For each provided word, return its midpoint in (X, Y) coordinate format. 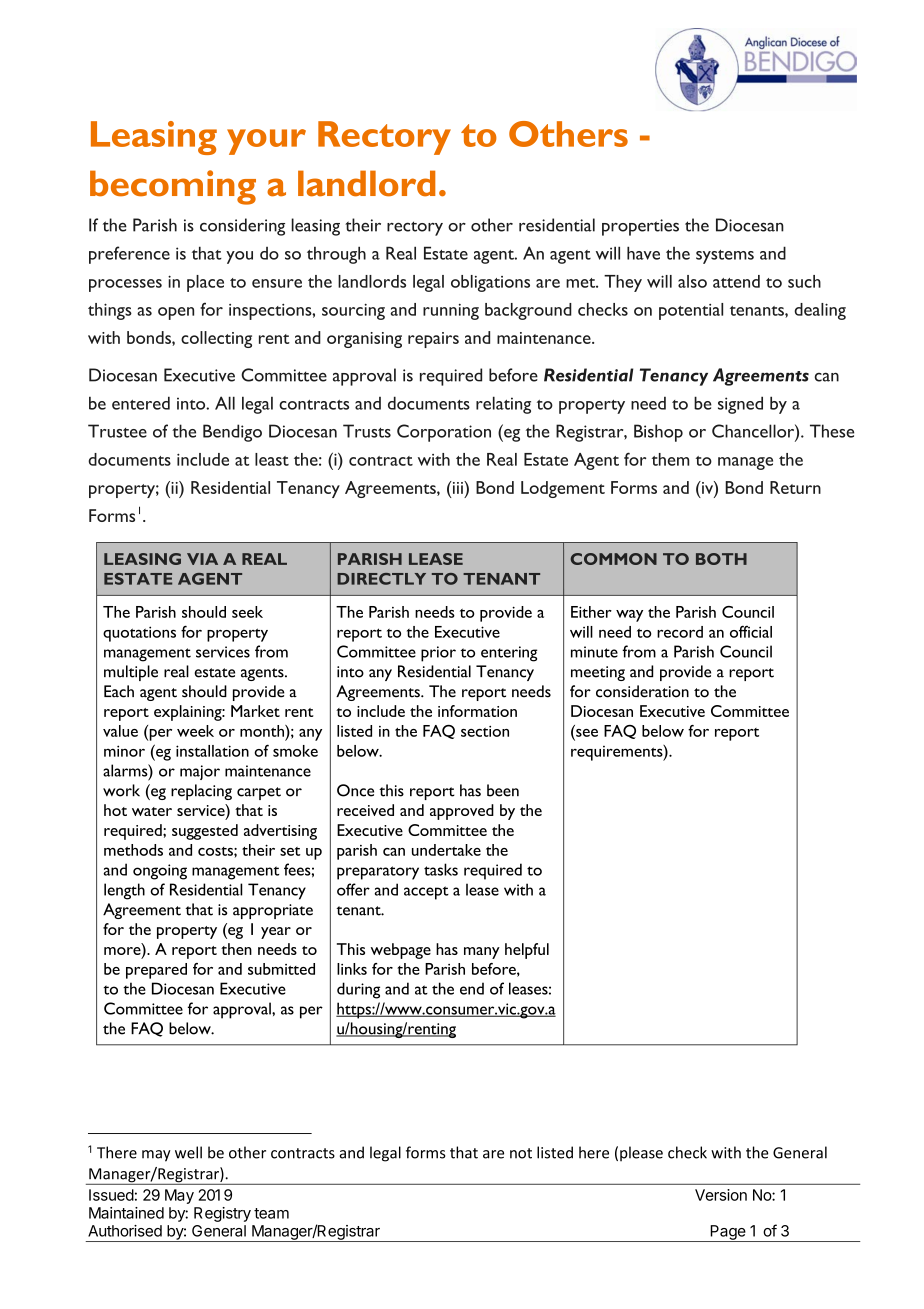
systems (725, 257)
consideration (642, 691)
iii (457, 487)
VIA (202, 559)
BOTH (721, 559)
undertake (446, 850)
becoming (173, 187)
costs (216, 851)
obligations (490, 283)
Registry (222, 1214)
